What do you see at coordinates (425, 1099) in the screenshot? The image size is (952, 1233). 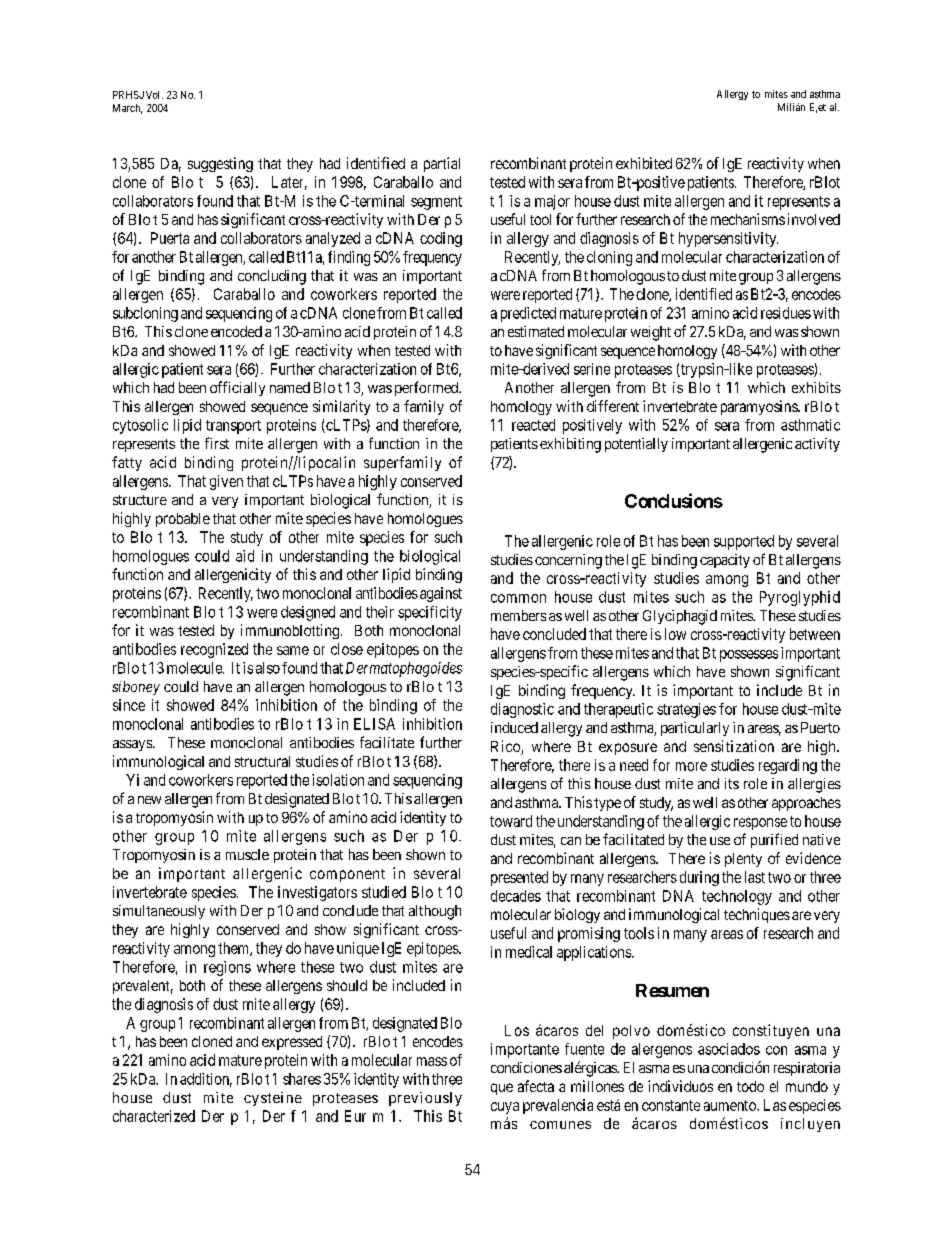 I see `previously` at bounding box center [425, 1099].
